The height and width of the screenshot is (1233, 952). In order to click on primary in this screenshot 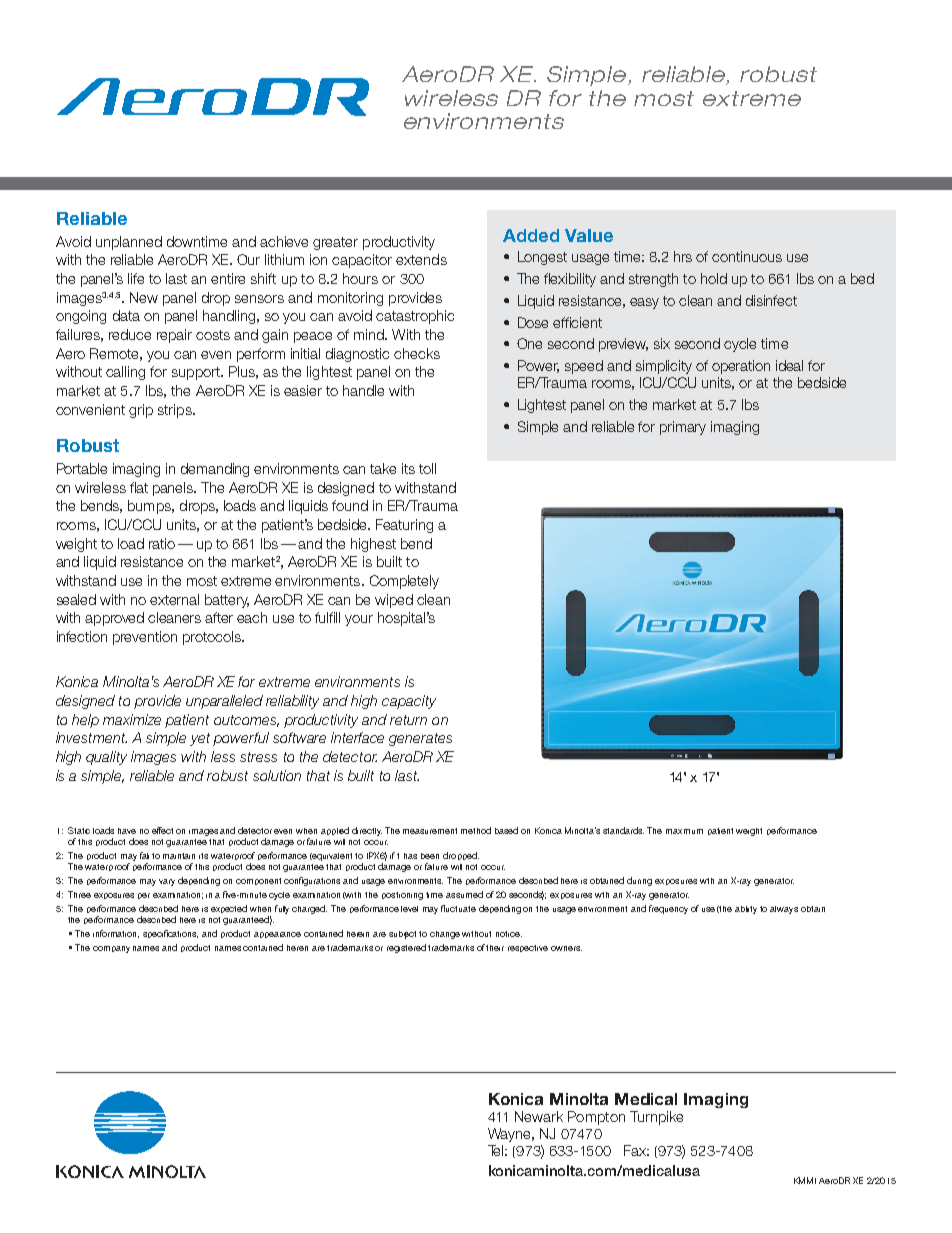, I will do `click(683, 428)`.
